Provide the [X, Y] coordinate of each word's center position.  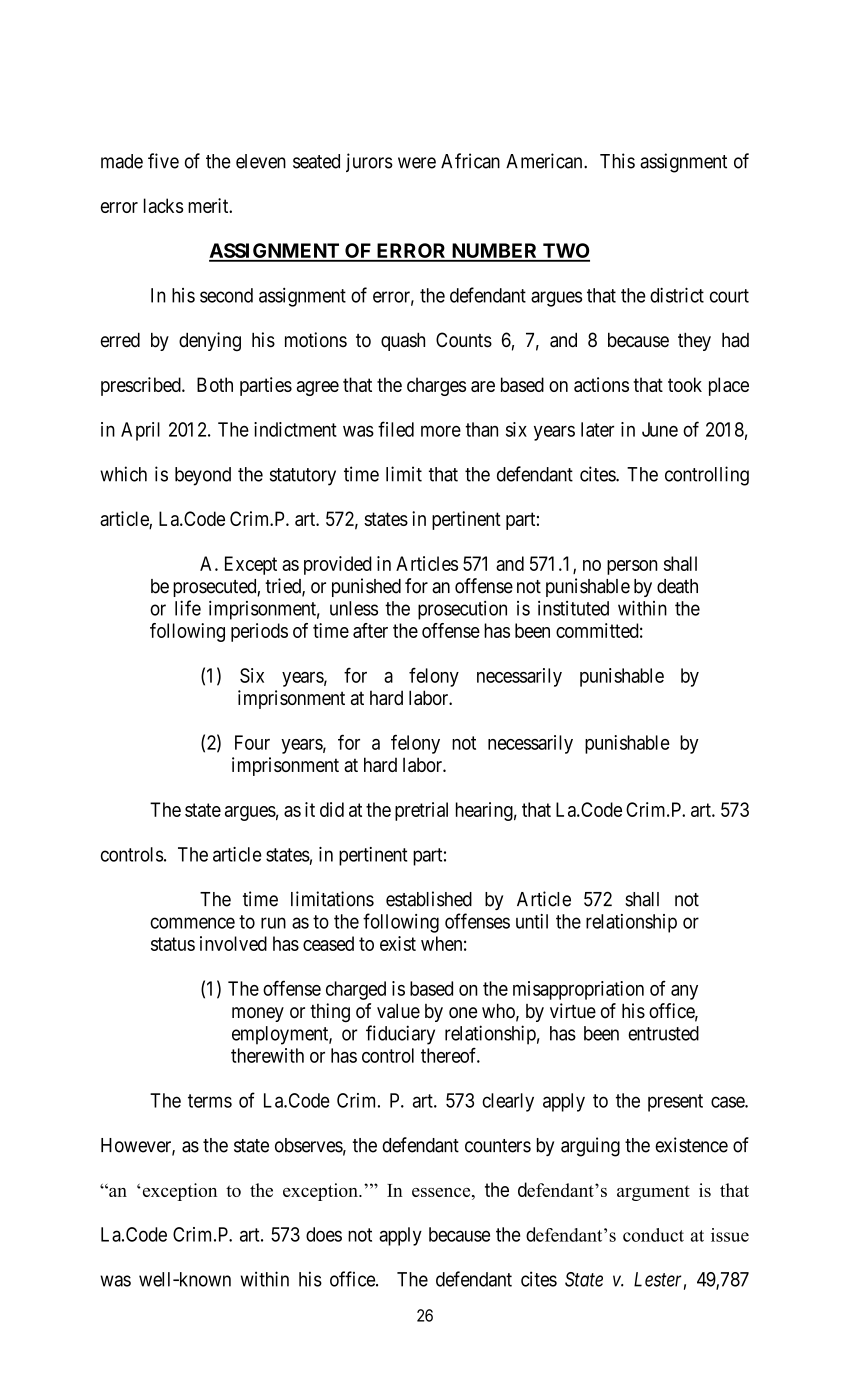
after [370, 630]
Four [252, 742]
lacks [163, 205]
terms [210, 1101]
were [417, 163]
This [617, 161]
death [677, 586]
